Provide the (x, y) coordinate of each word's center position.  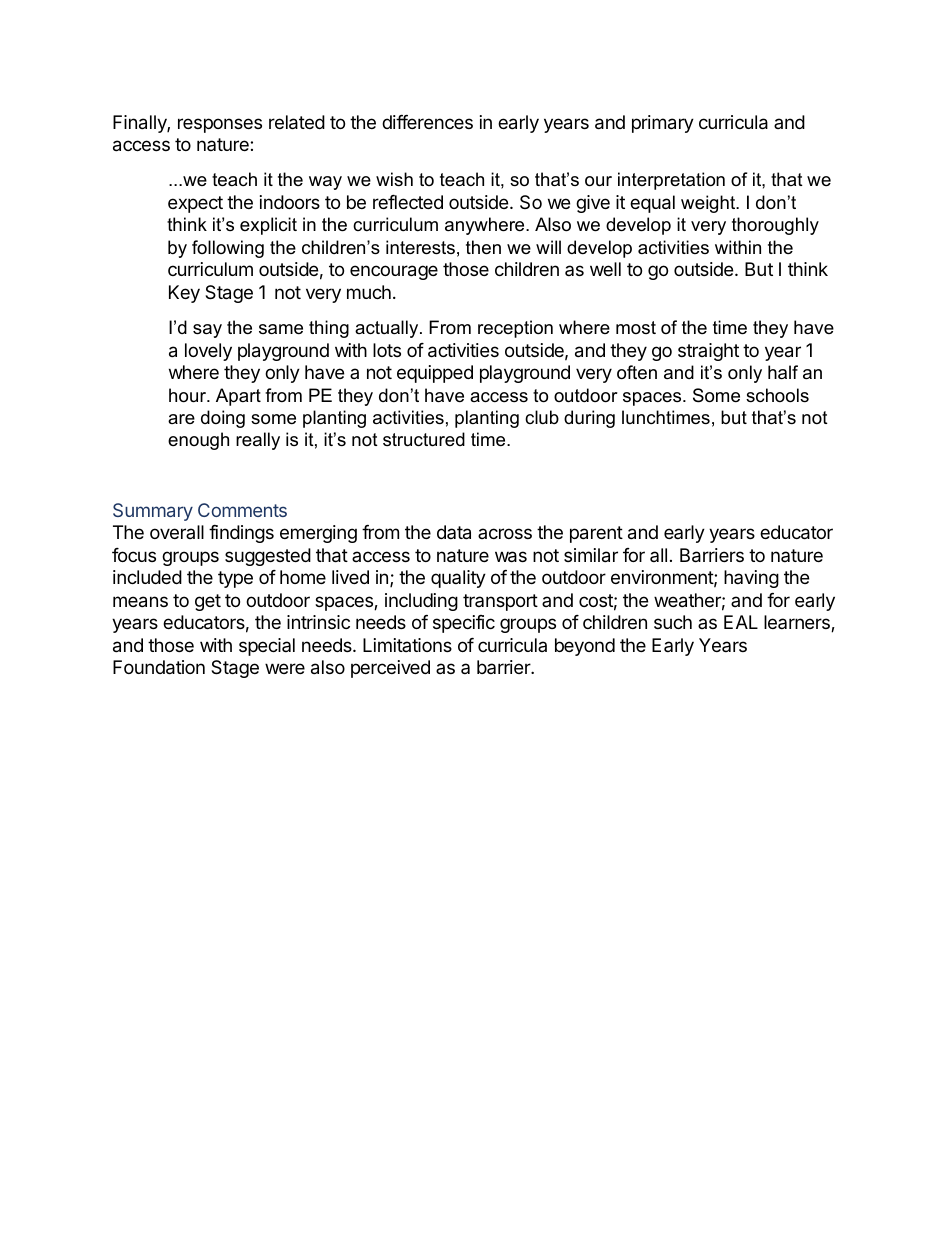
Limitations (407, 645)
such (673, 622)
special (267, 647)
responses (220, 125)
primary (663, 124)
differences (427, 122)
